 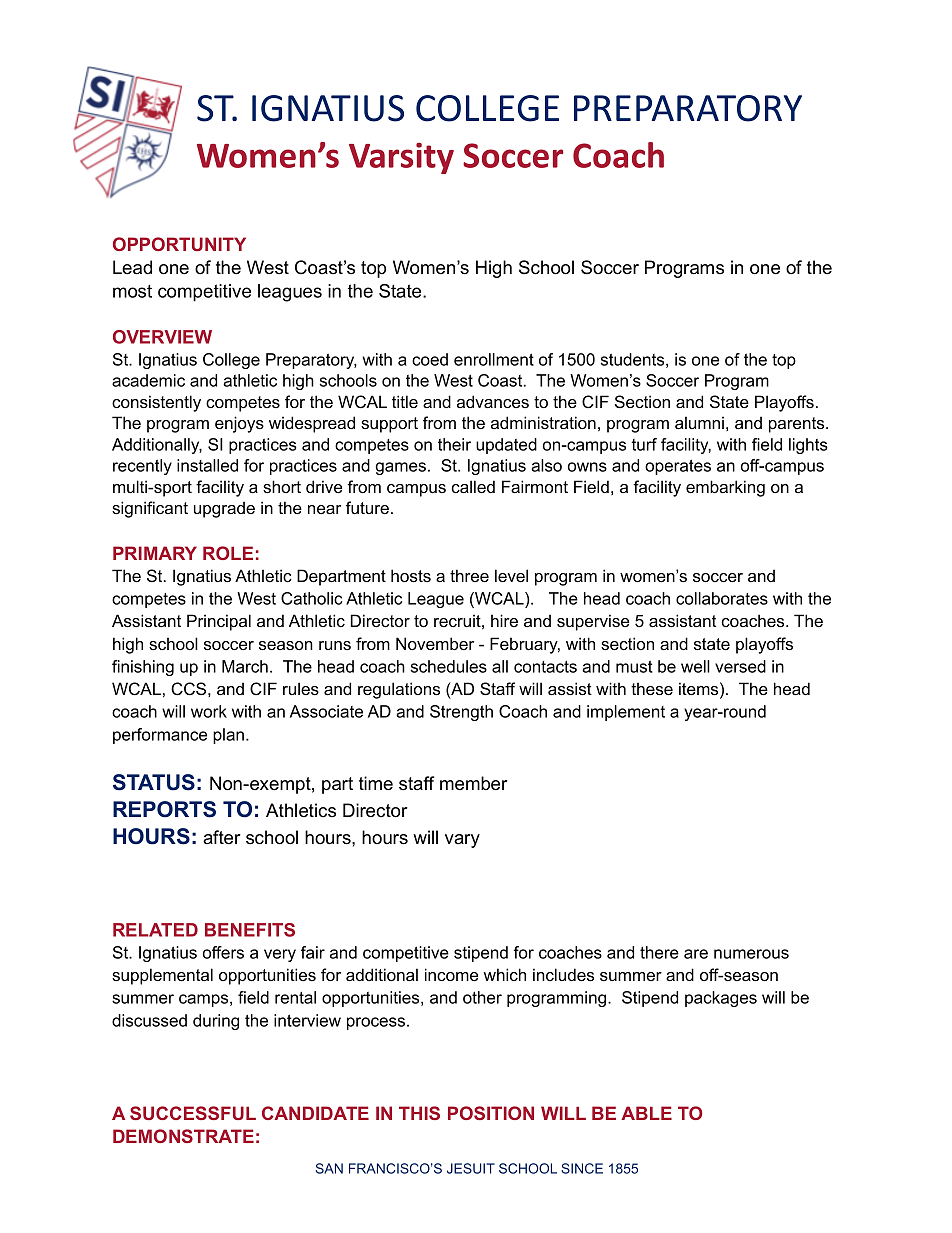 I want to click on embarking, so click(x=725, y=488).
